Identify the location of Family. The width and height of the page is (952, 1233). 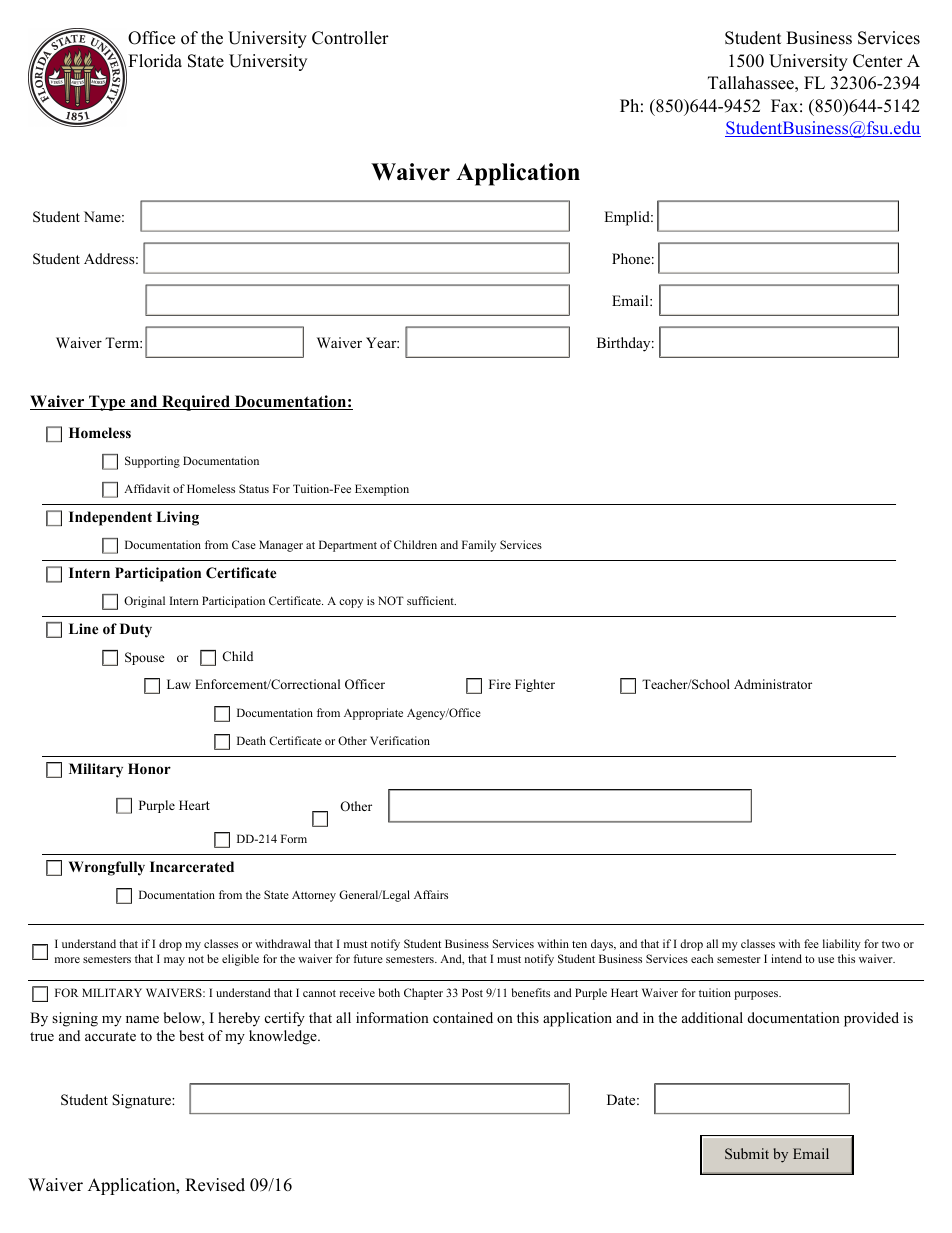
(479, 546).
